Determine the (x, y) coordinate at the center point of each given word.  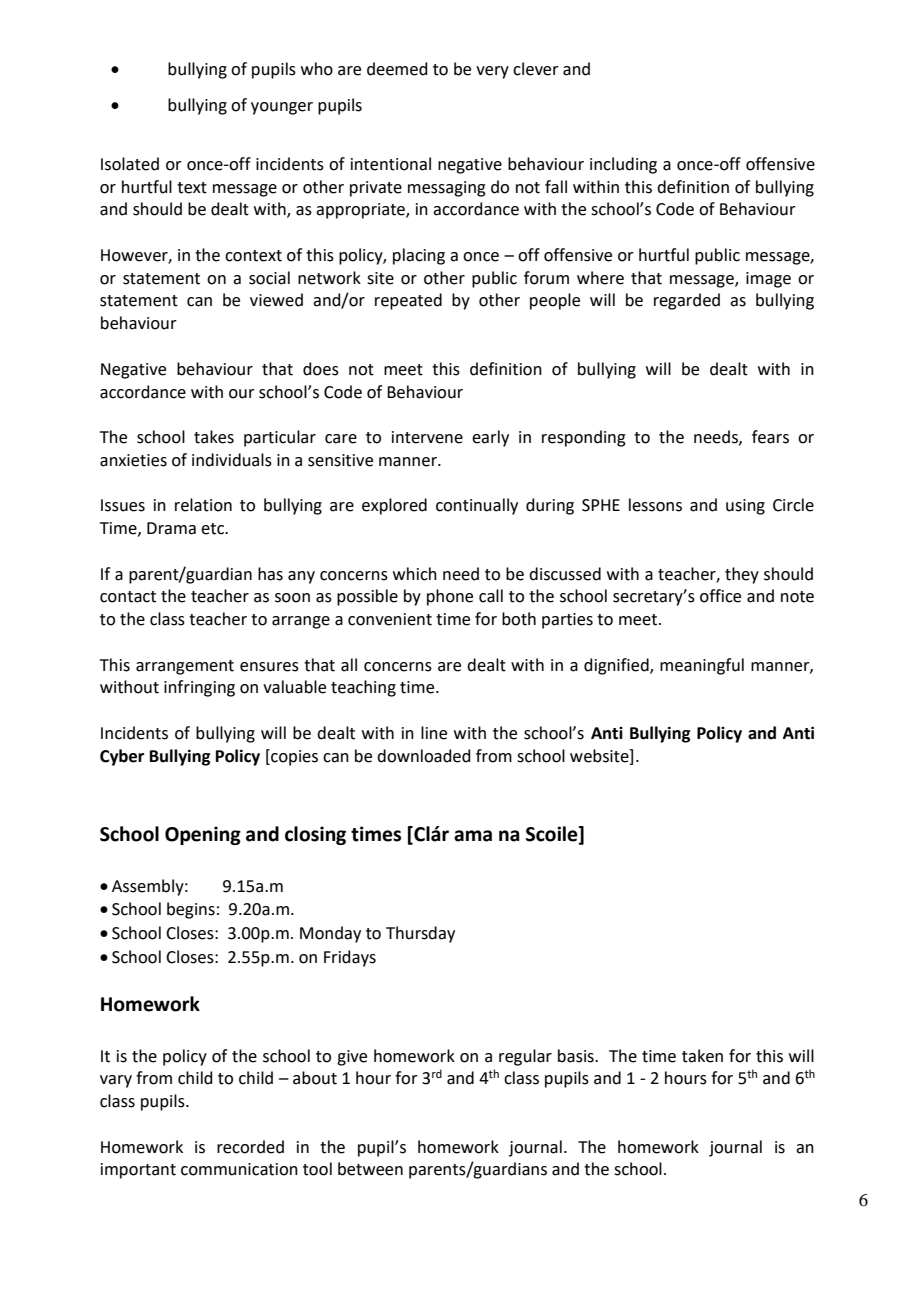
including (623, 165)
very (492, 72)
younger (282, 108)
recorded (250, 1147)
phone (450, 597)
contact (128, 597)
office (720, 596)
